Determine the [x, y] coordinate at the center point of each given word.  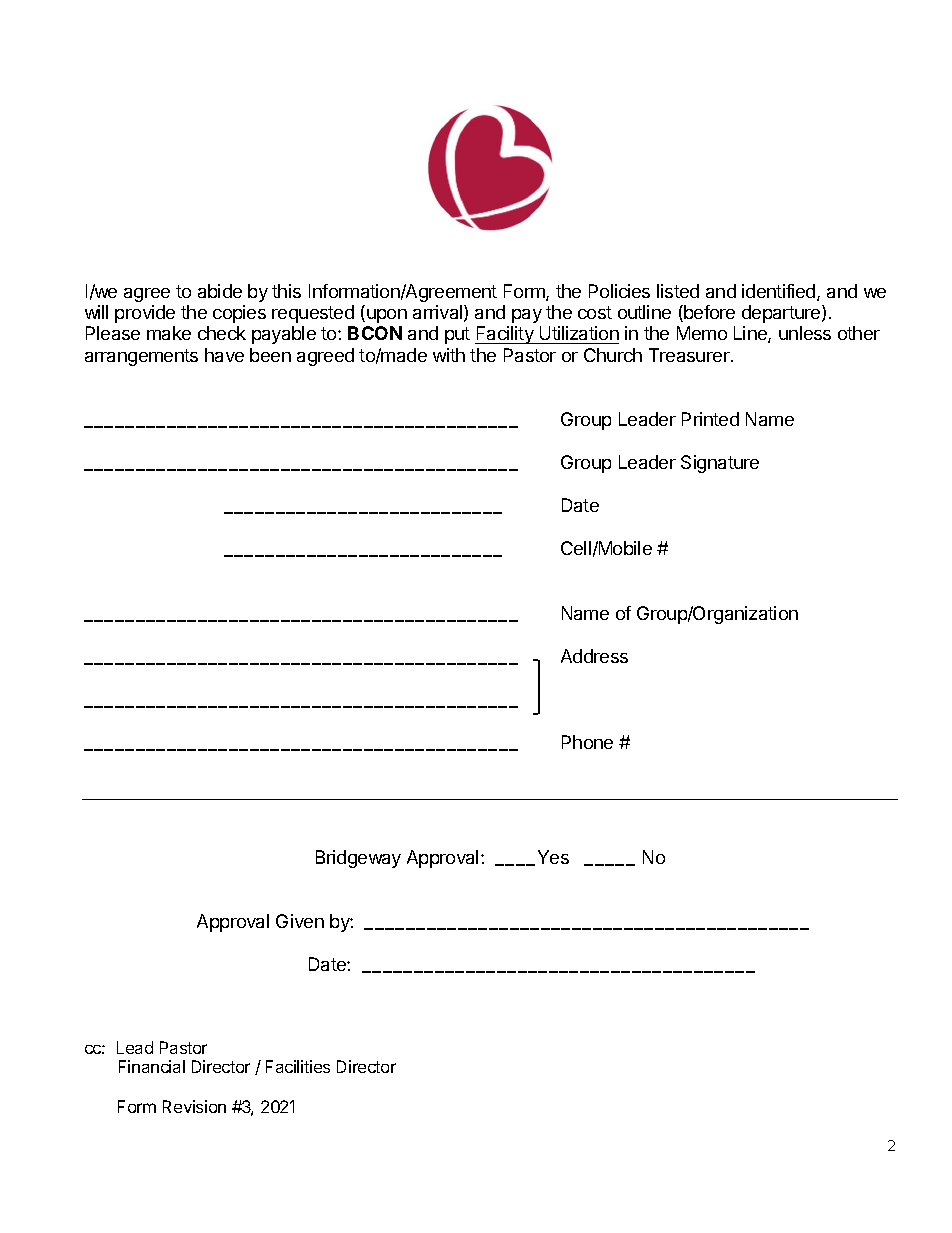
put [457, 335]
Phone [587, 742]
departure [782, 314]
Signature [720, 464]
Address [594, 656]
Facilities [298, 1066]
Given [300, 921]
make [169, 333]
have [224, 355]
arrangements [141, 357]
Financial [152, 1066]
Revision [194, 1106]
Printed [710, 419]
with [449, 355]
